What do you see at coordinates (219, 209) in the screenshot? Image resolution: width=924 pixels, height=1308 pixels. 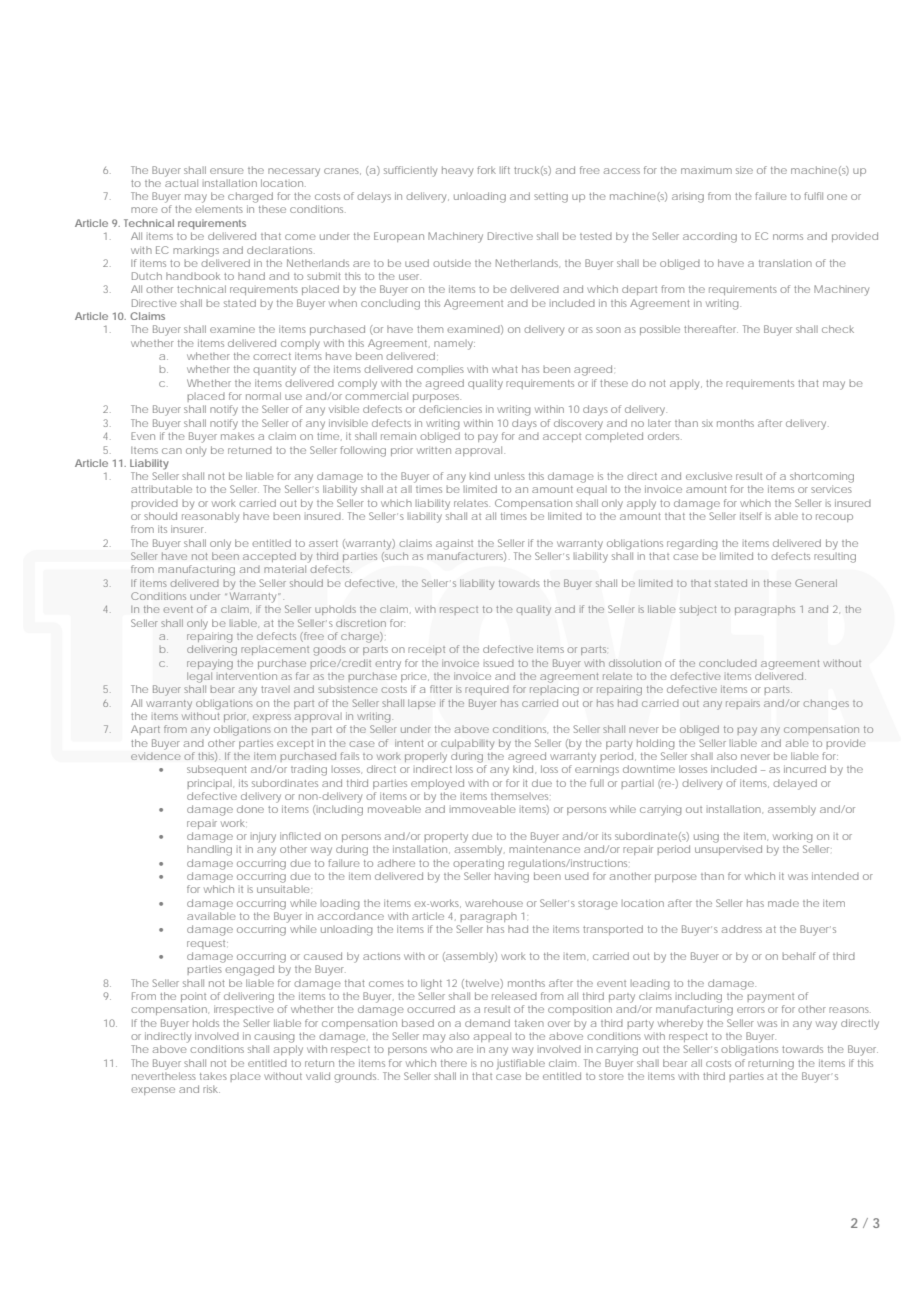 I see `elements` at bounding box center [219, 209].
